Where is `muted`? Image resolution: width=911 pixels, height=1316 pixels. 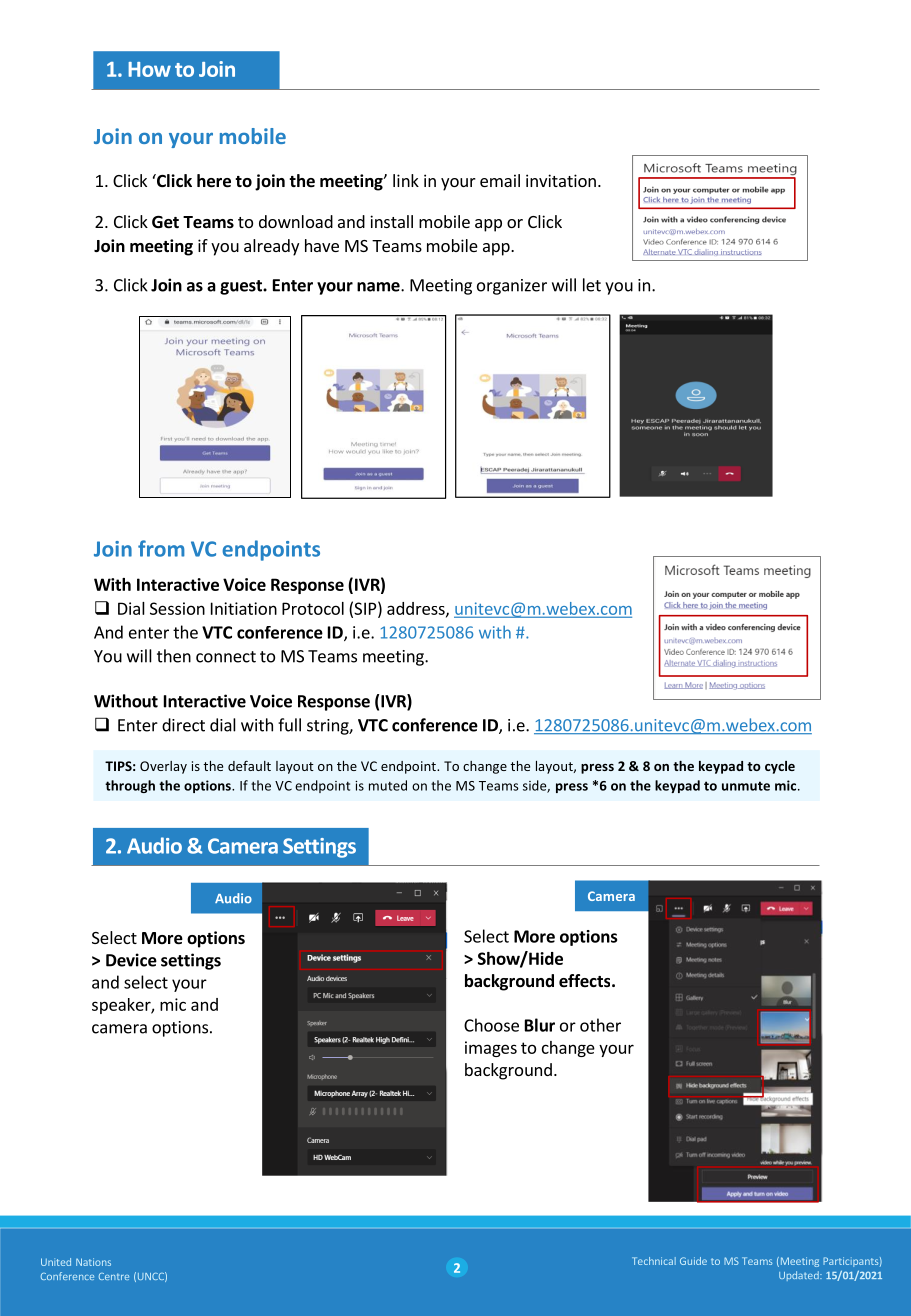 muted is located at coordinates (388, 785).
